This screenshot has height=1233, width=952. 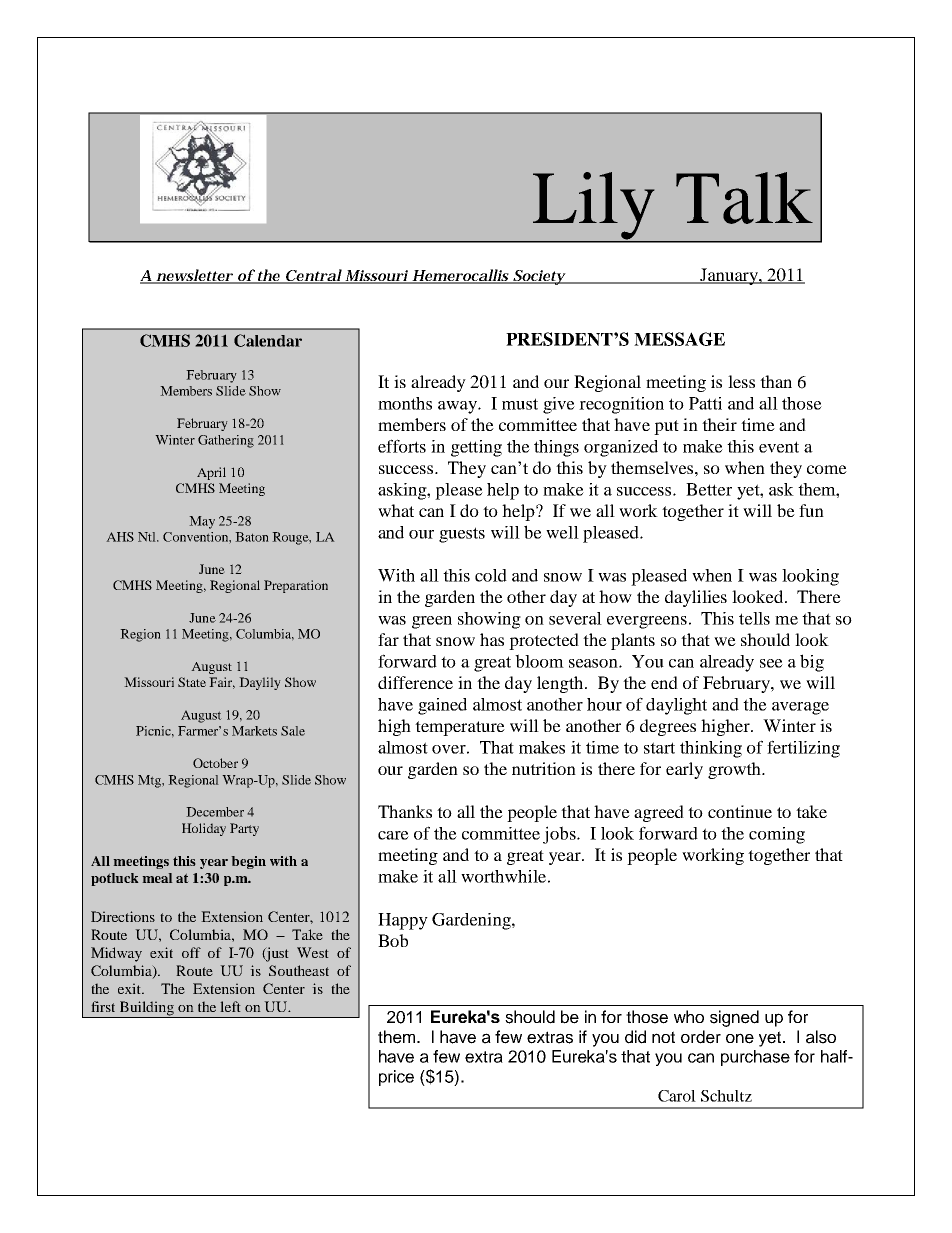 I want to click on May, so click(x=202, y=522).
